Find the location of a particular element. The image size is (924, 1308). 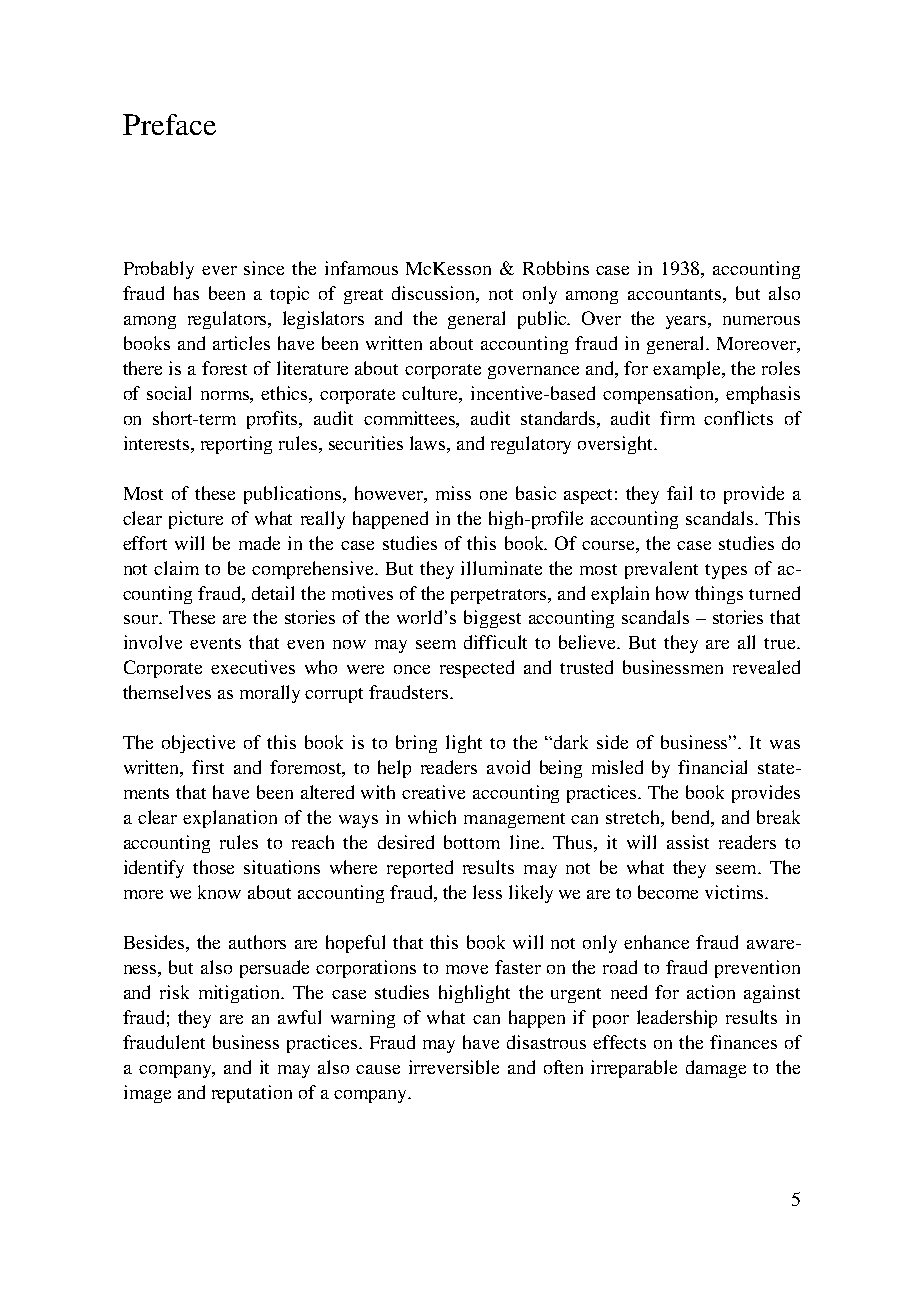

Robbins is located at coordinates (556, 268).
